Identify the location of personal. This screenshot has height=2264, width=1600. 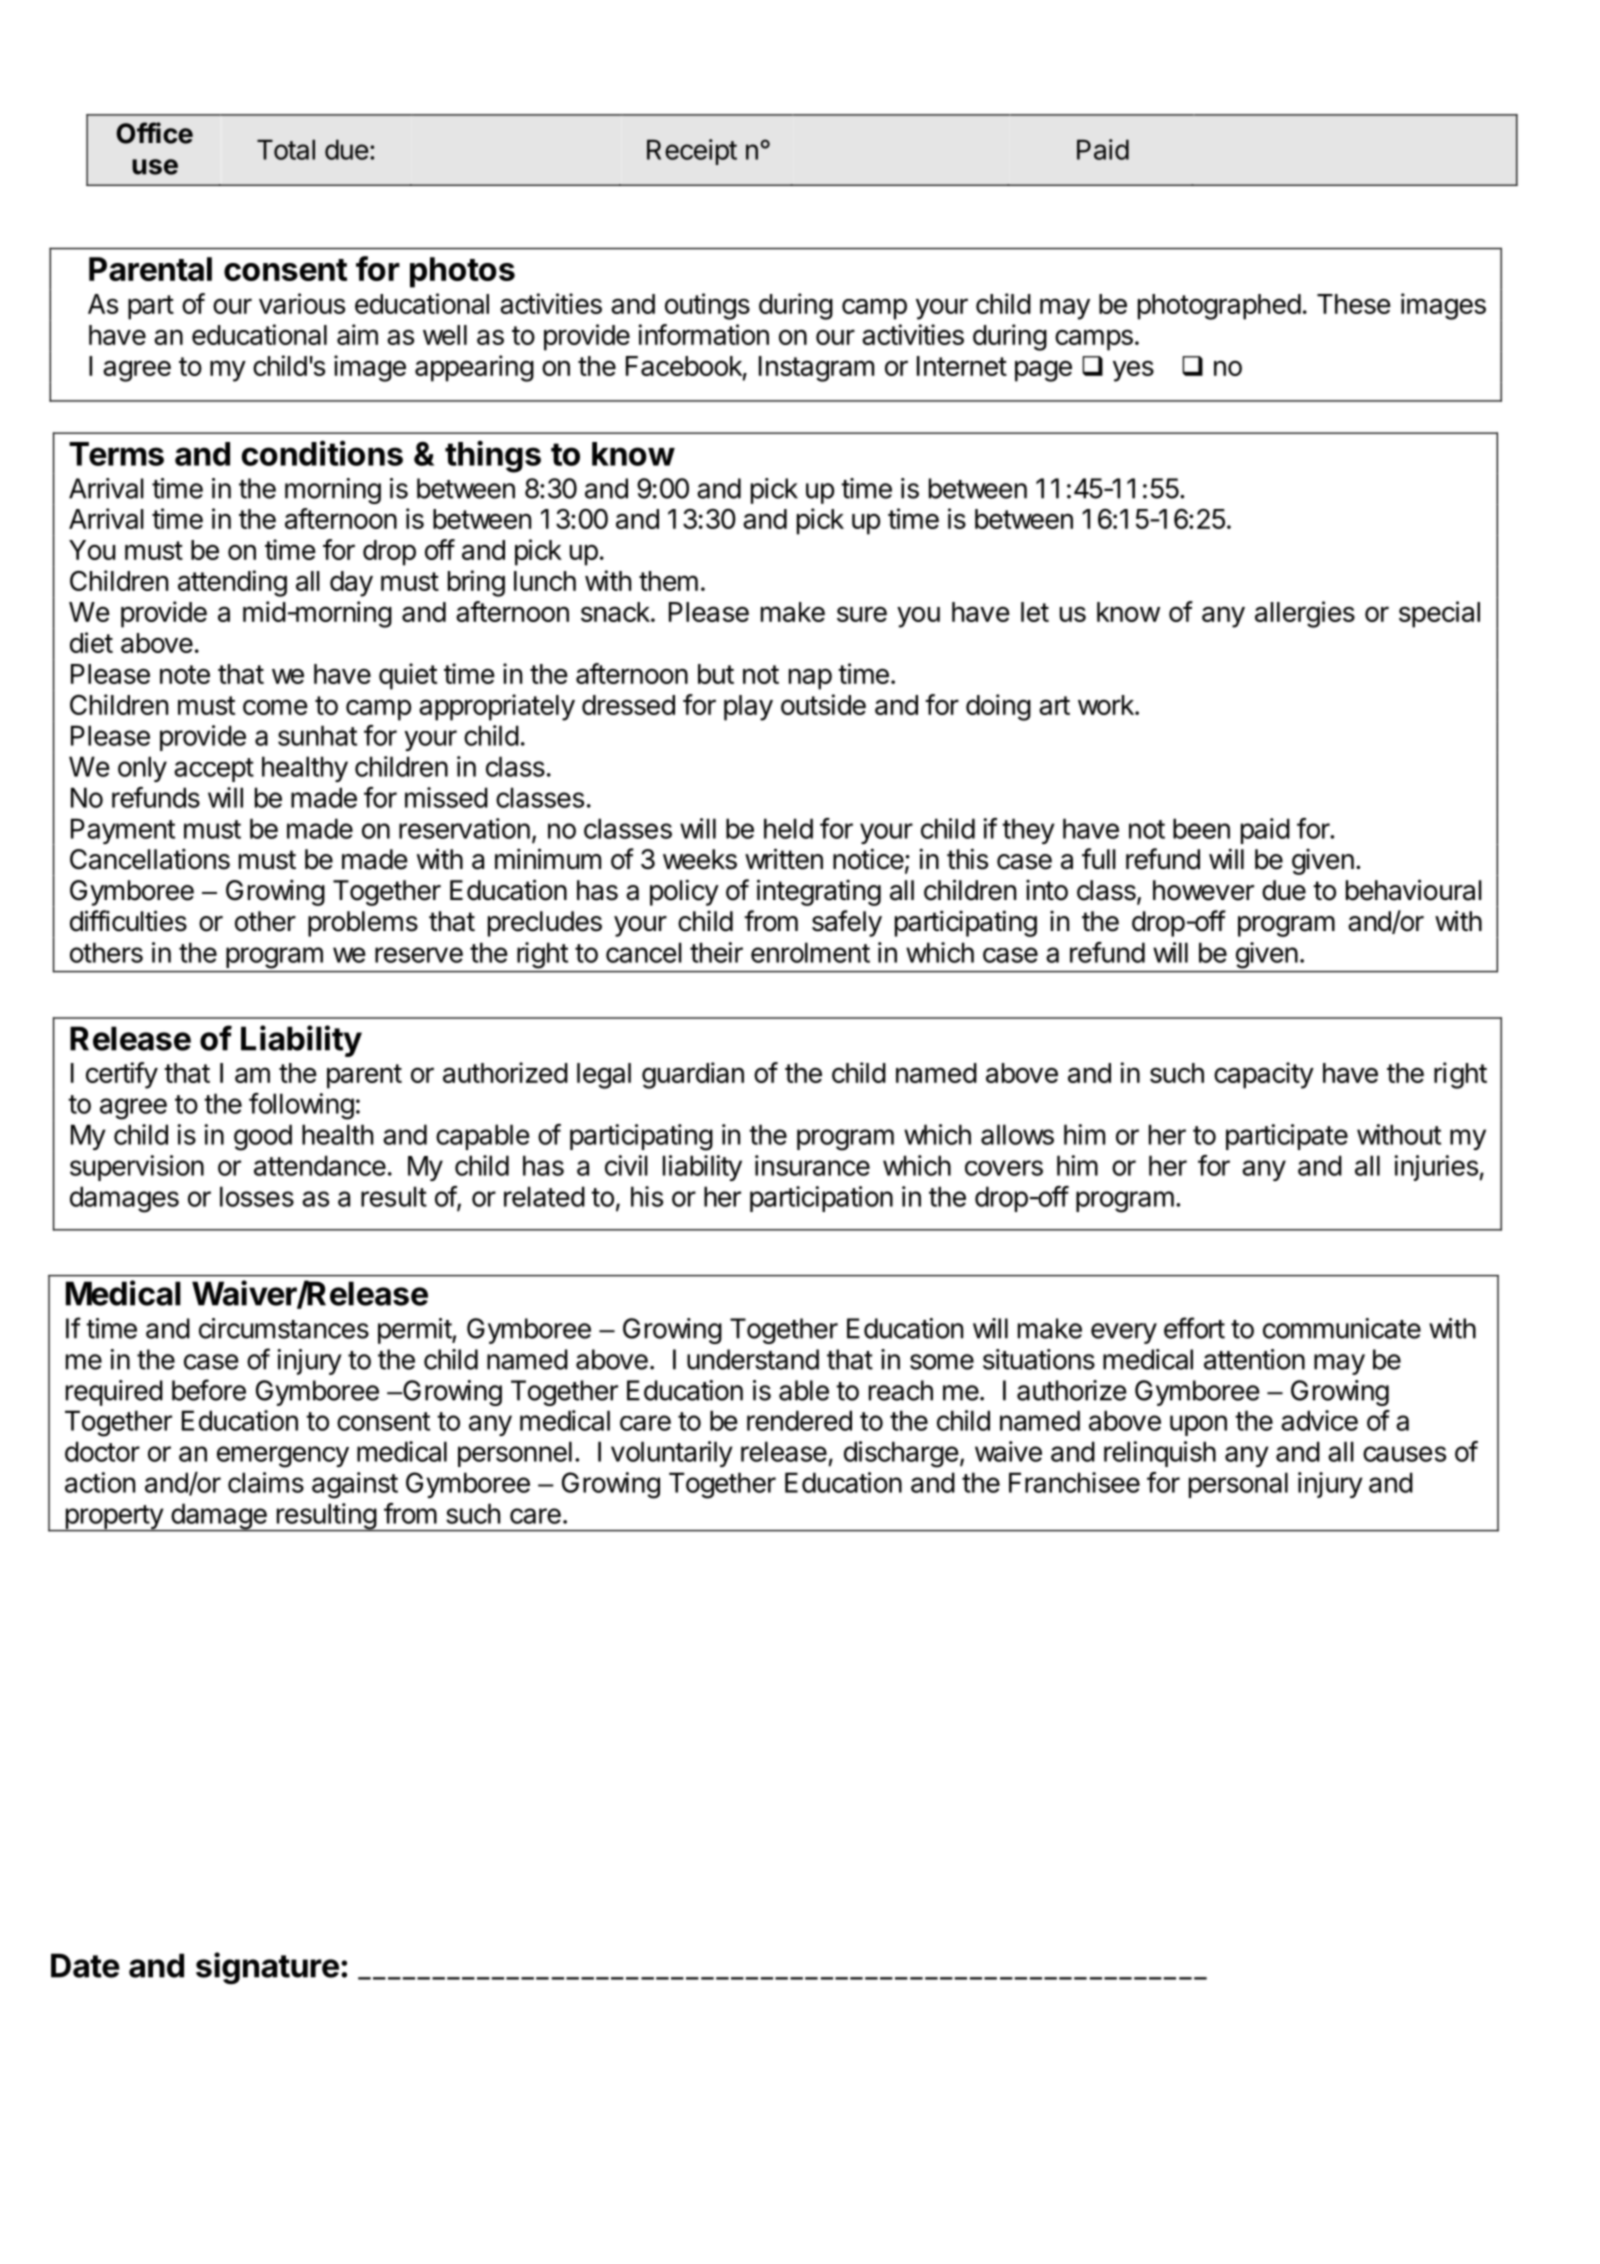
(1238, 1485).
